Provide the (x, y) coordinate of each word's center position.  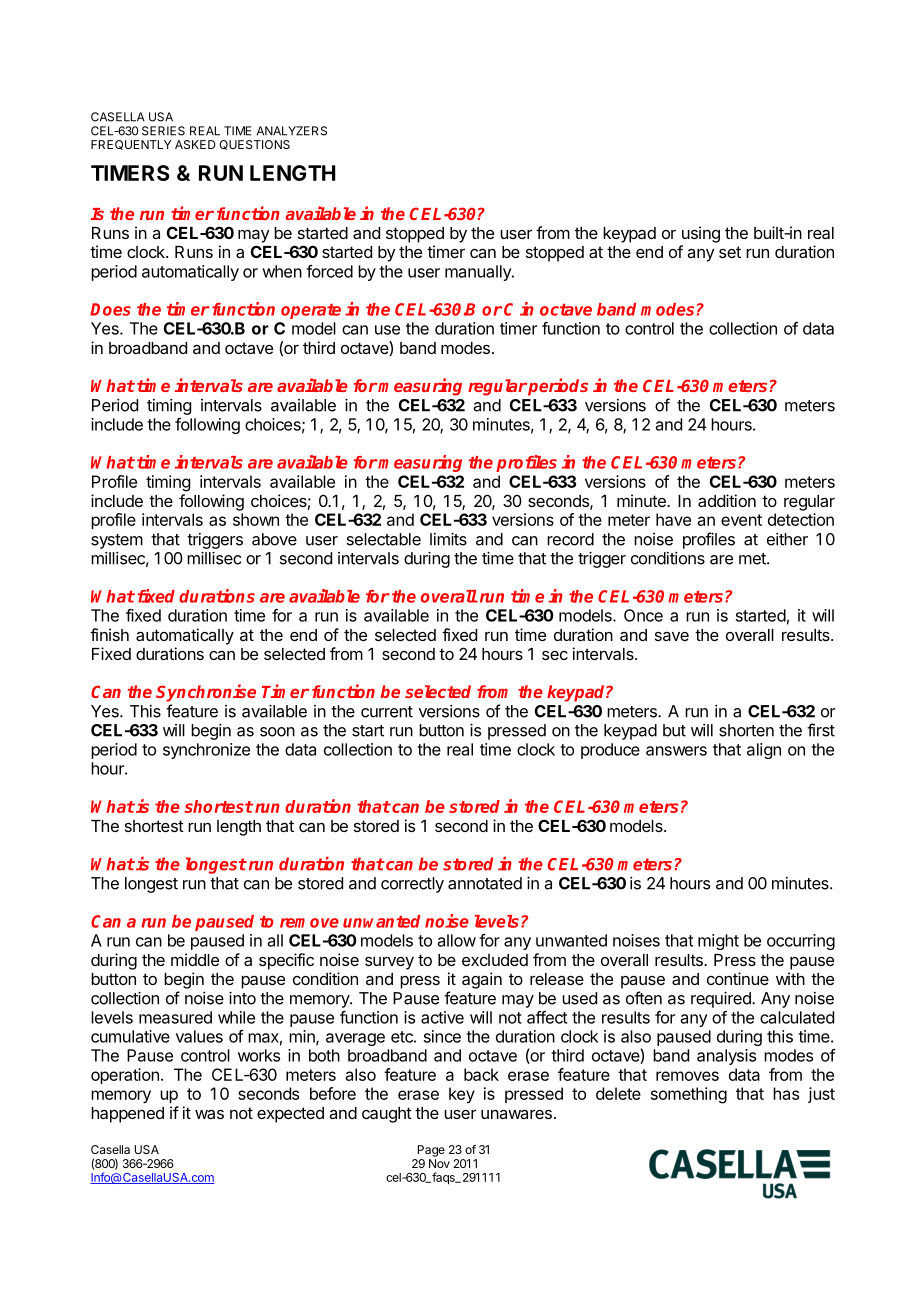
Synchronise (206, 693)
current (387, 712)
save (672, 636)
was (209, 1114)
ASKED (195, 144)
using (701, 234)
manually (479, 273)
